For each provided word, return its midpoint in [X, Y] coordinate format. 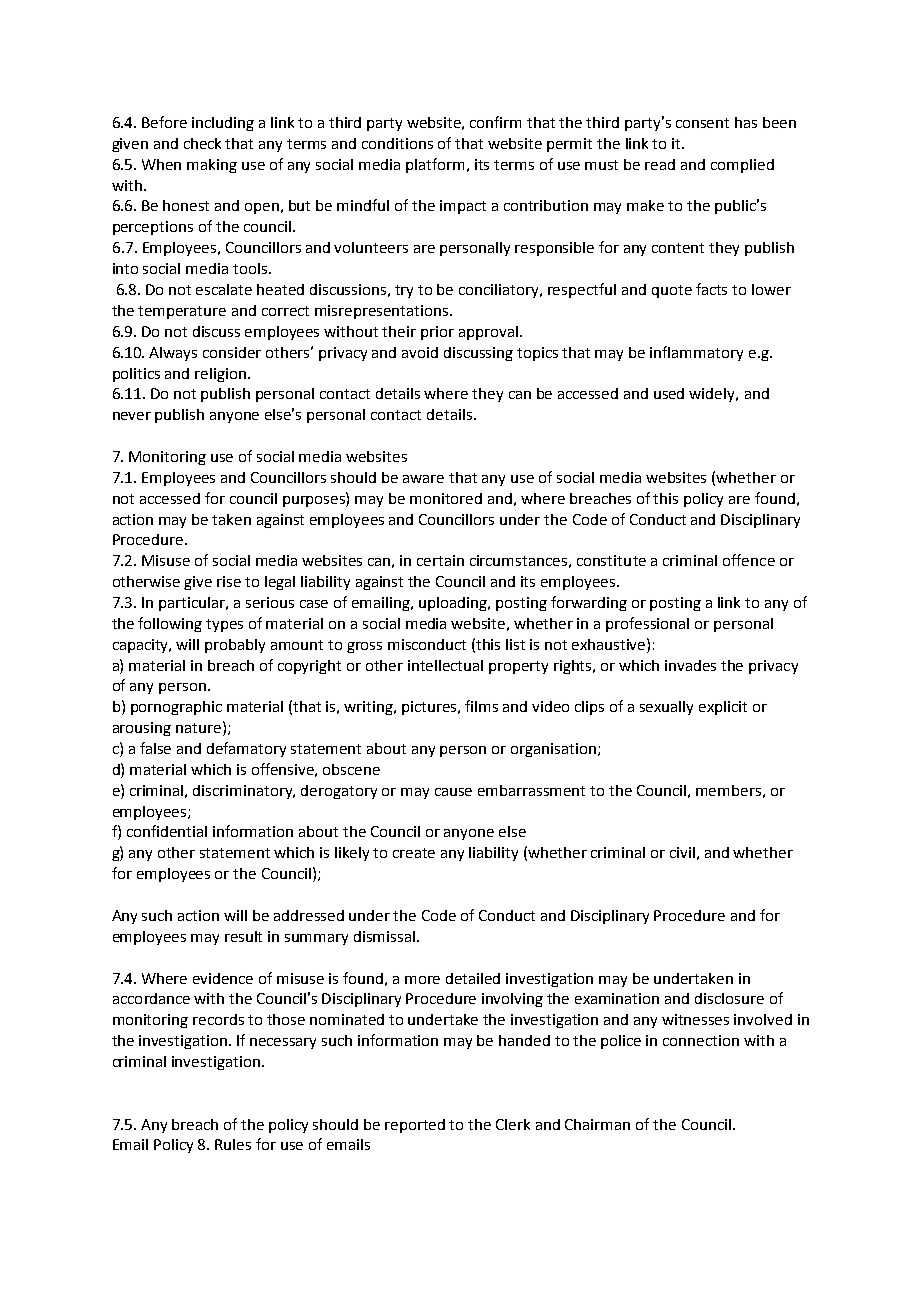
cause [453, 792]
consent [702, 123]
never [132, 416]
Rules [233, 1144]
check [202, 143]
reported [415, 1126]
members [728, 790]
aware [423, 479]
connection [701, 1040]
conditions [397, 143]
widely [713, 395]
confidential [167, 831]
